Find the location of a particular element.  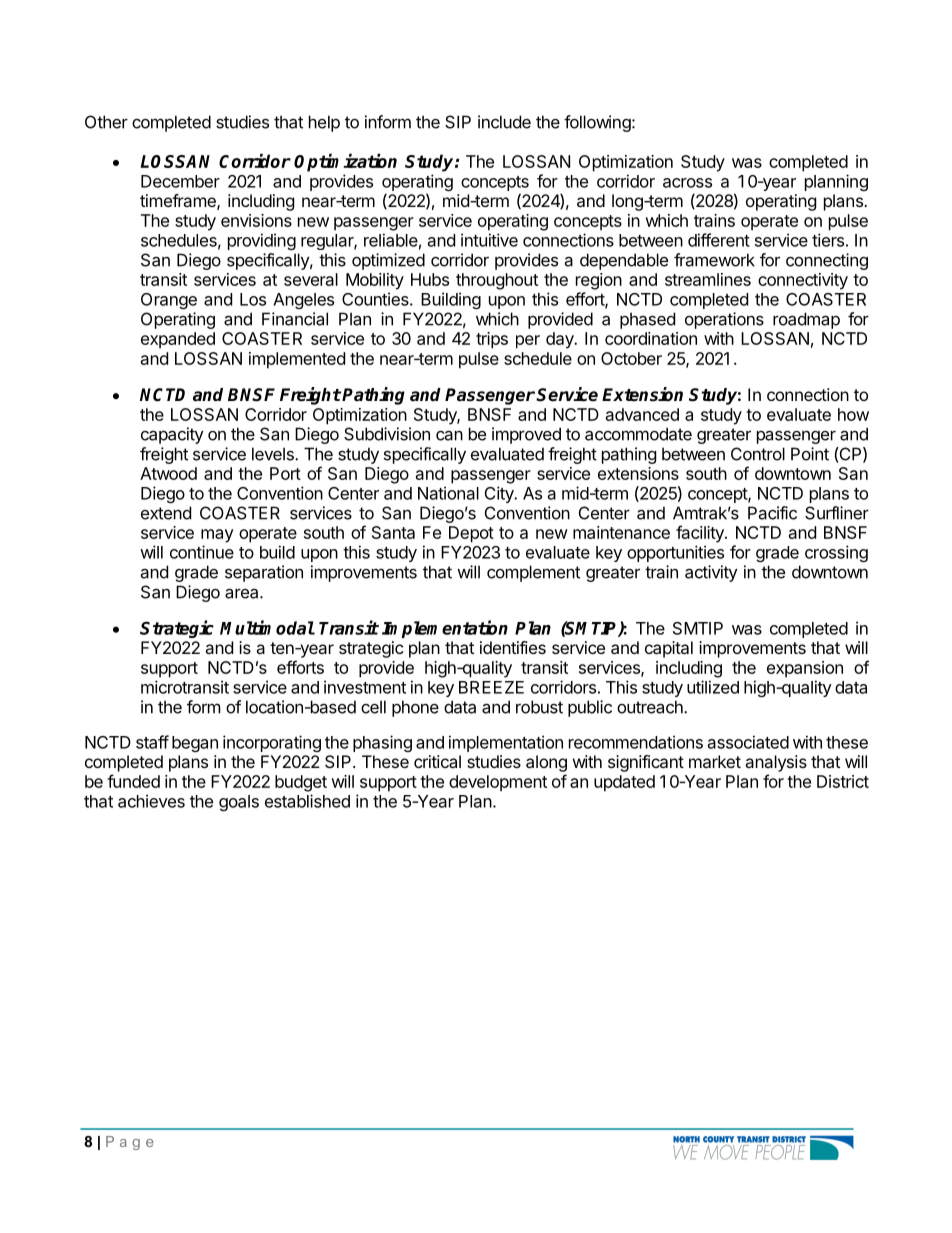

achieves is located at coordinates (151, 801).
